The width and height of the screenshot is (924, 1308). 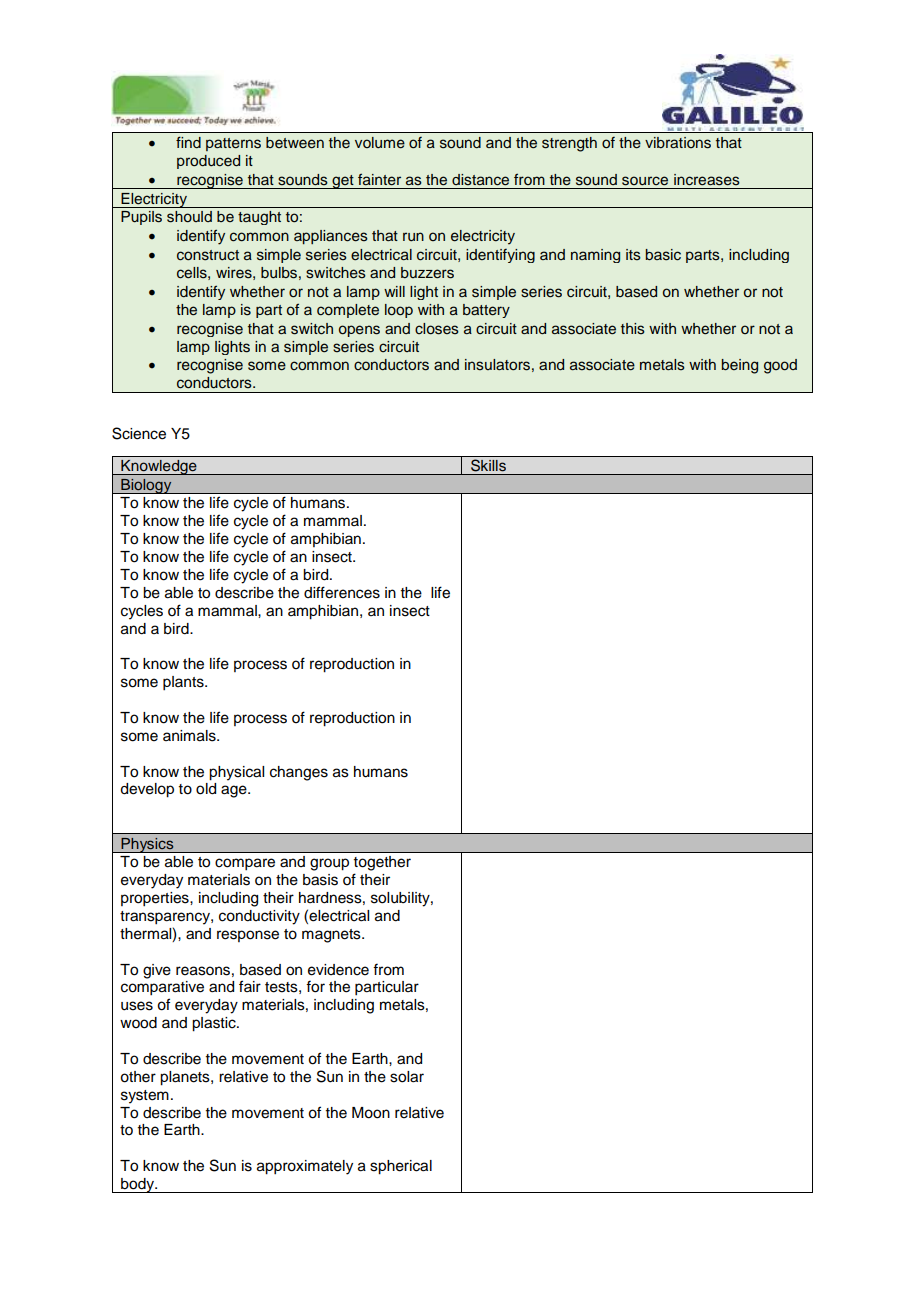 What do you see at coordinates (208, 162) in the screenshot?
I see `produced` at bounding box center [208, 162].
